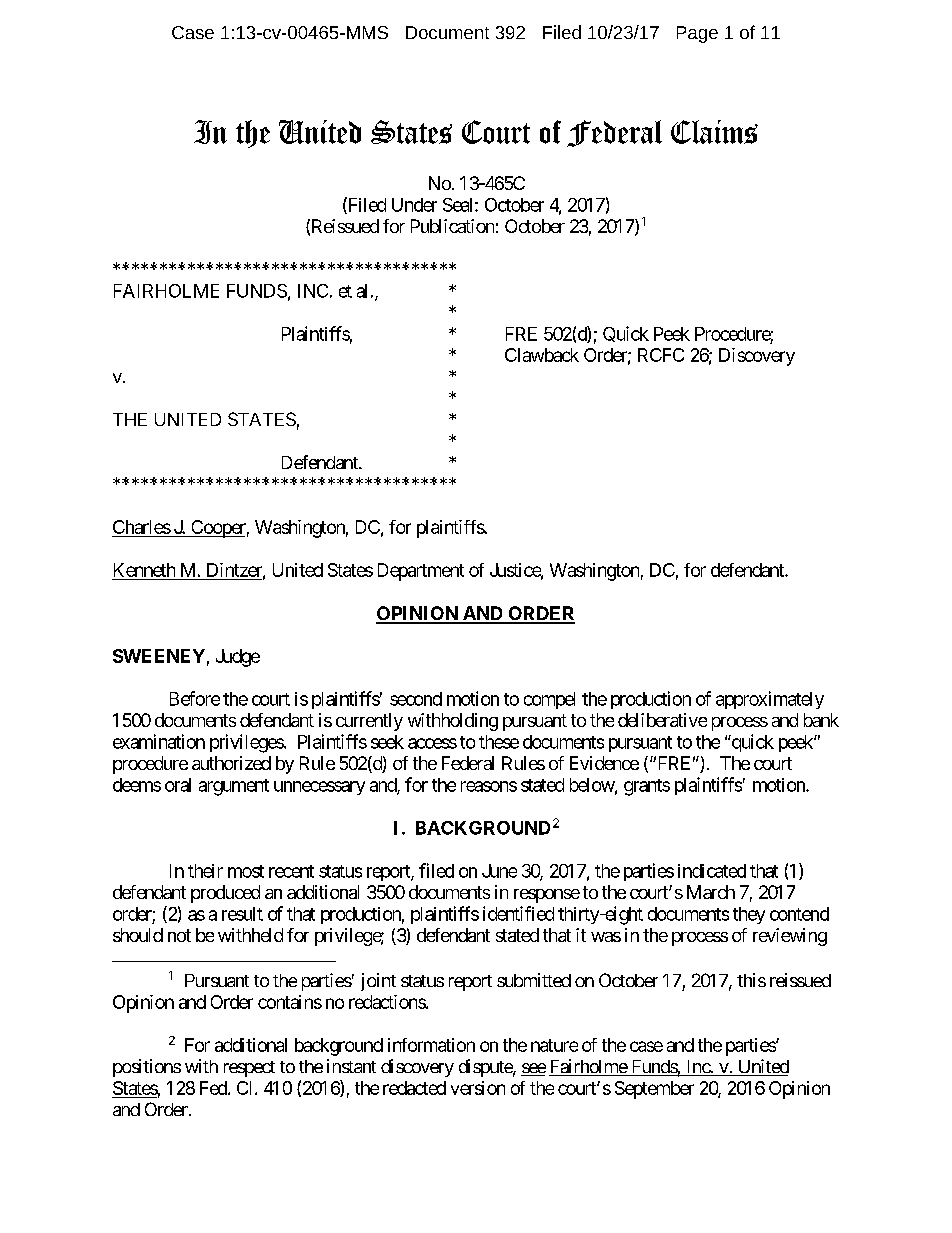 This image has width=952, height=1233. What do you see at coordinates (144, 570) in the image?
I see `Kenneth` at bounding box center [144, 570].
